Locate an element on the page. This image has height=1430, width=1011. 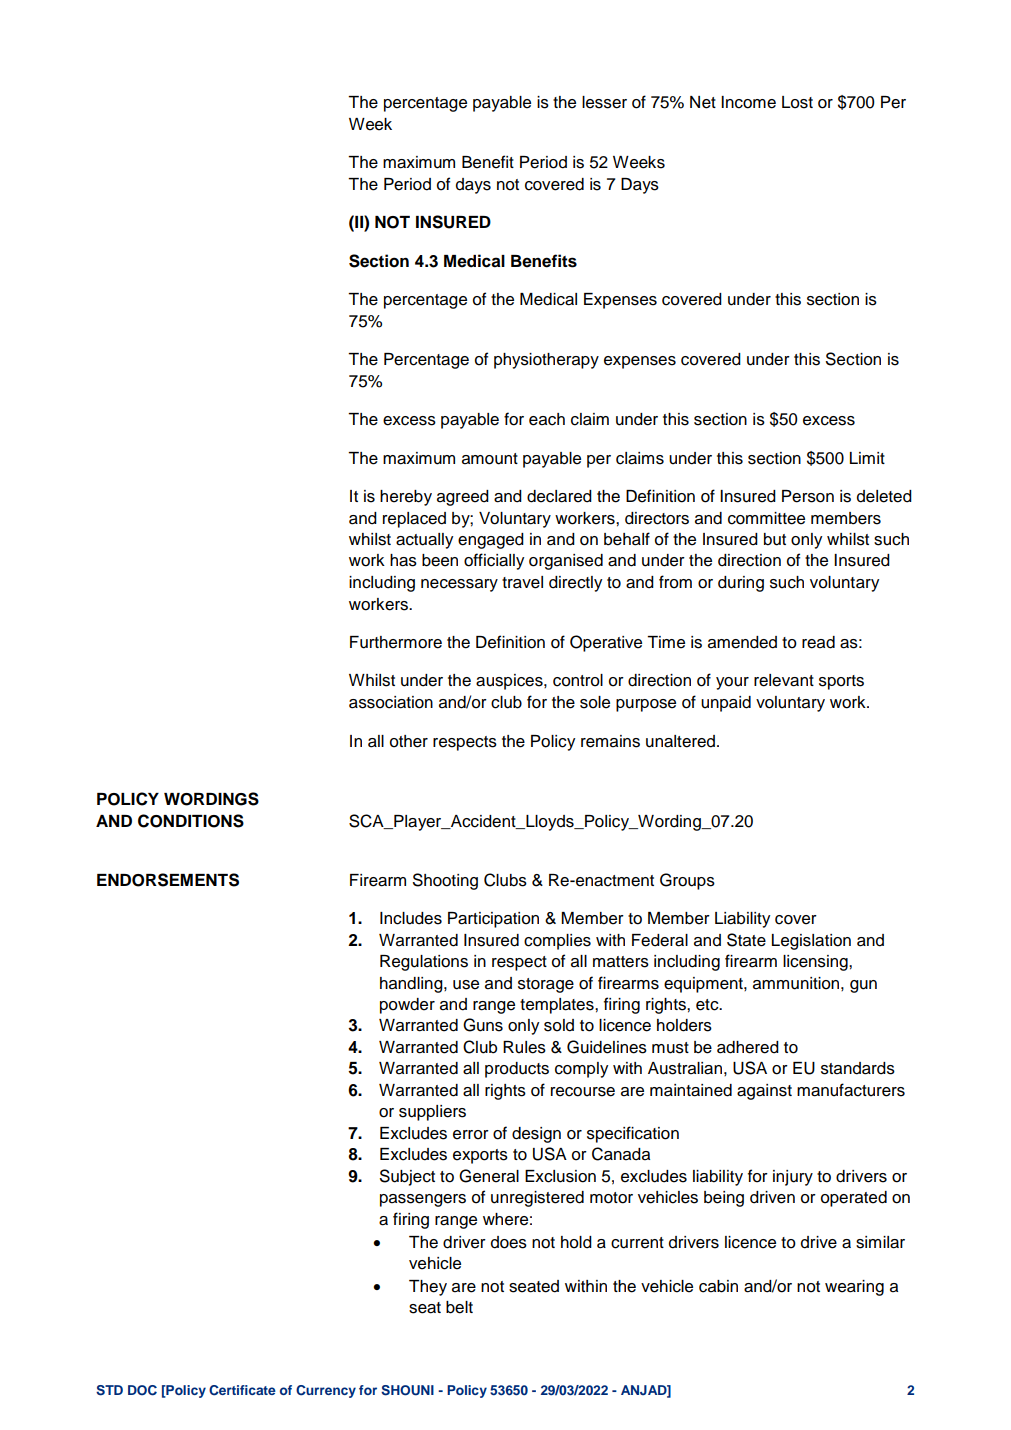
relevant is located at coordinates (784, 680).
